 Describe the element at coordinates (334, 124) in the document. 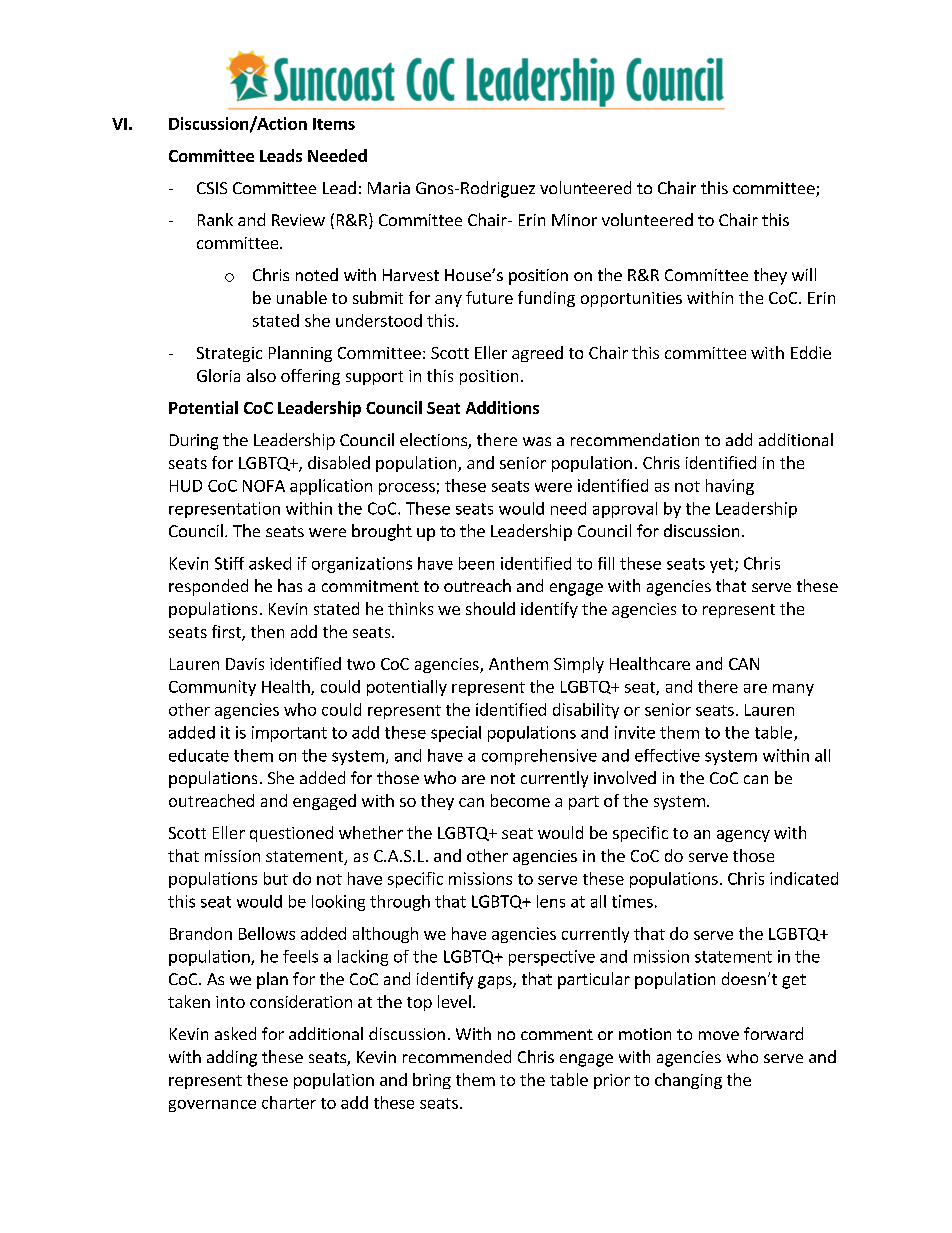

I see `Items` at that location.
